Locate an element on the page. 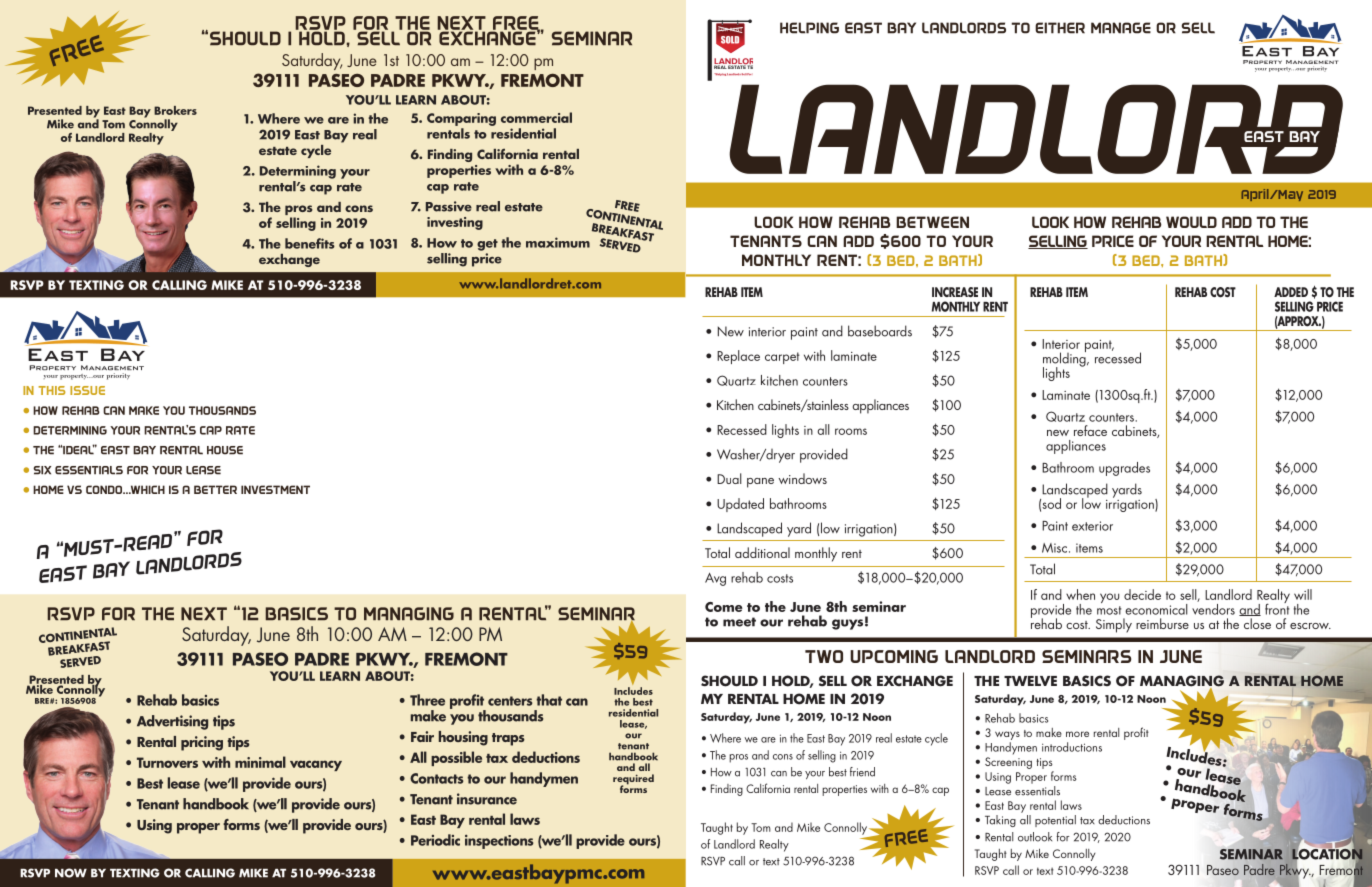  commercial is located at coordinates (536, 117).
